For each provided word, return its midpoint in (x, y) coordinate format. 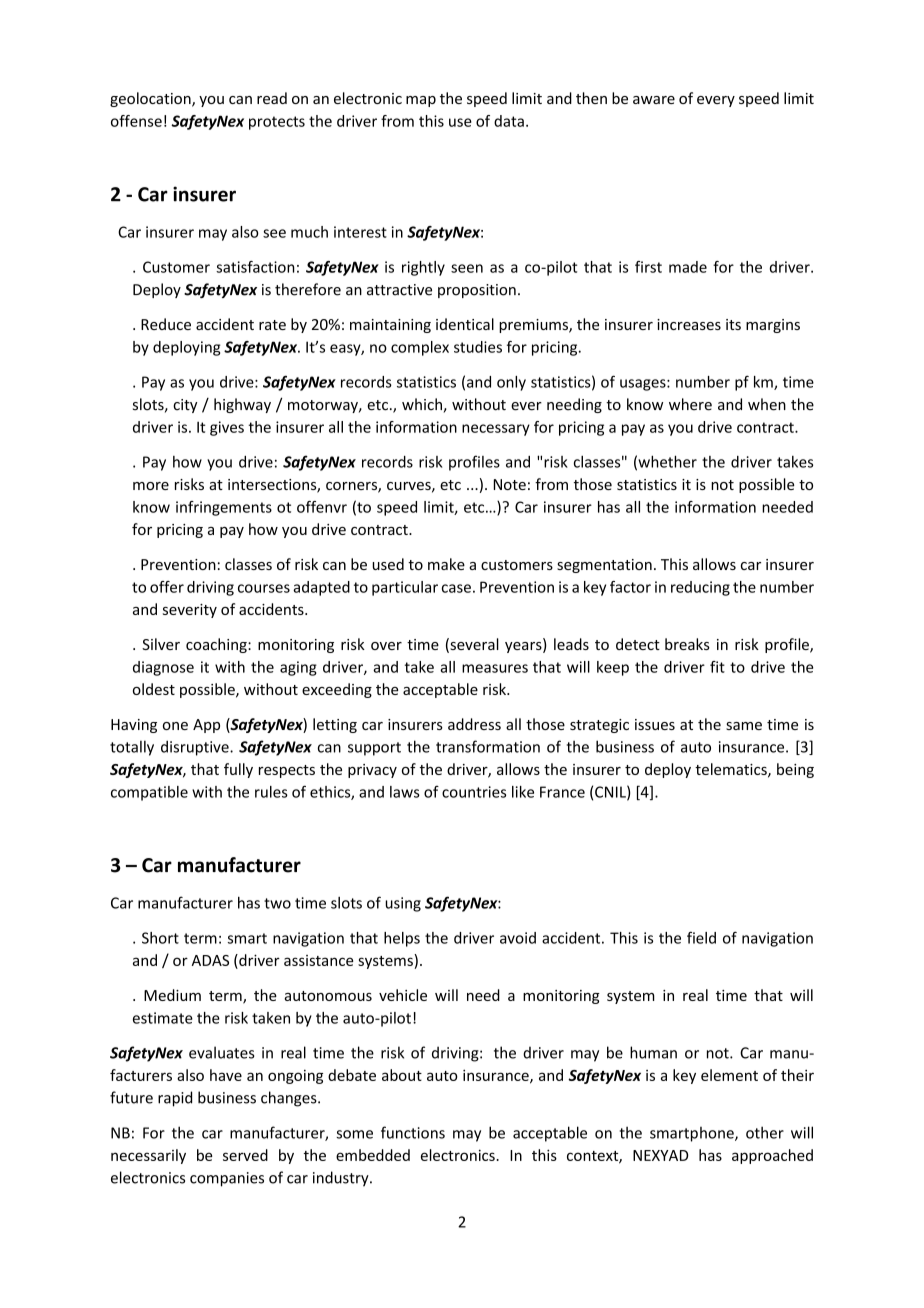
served (245, 1155)
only (511, 383)
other (765, 1132)
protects (277, 123)
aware (654, 100)
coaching (217, 645)
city (185, 406)
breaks (687, 644)
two (277, 903)
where (690, 404)
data (509, 121)
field (701, 937)
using (403, 904)
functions (413, 1132)
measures (495, 668)
